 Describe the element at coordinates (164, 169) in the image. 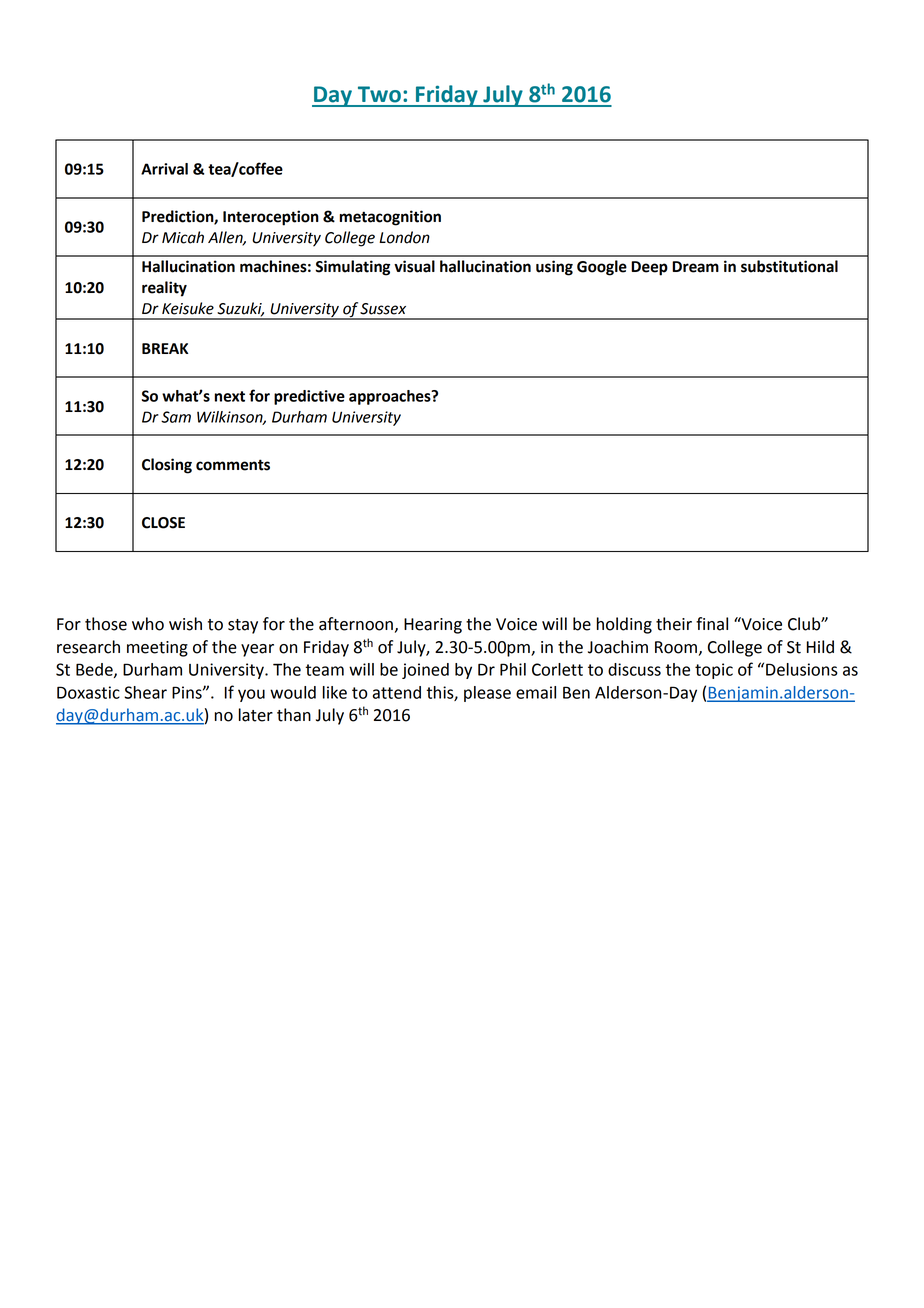

I see `Arrival` at that location.
